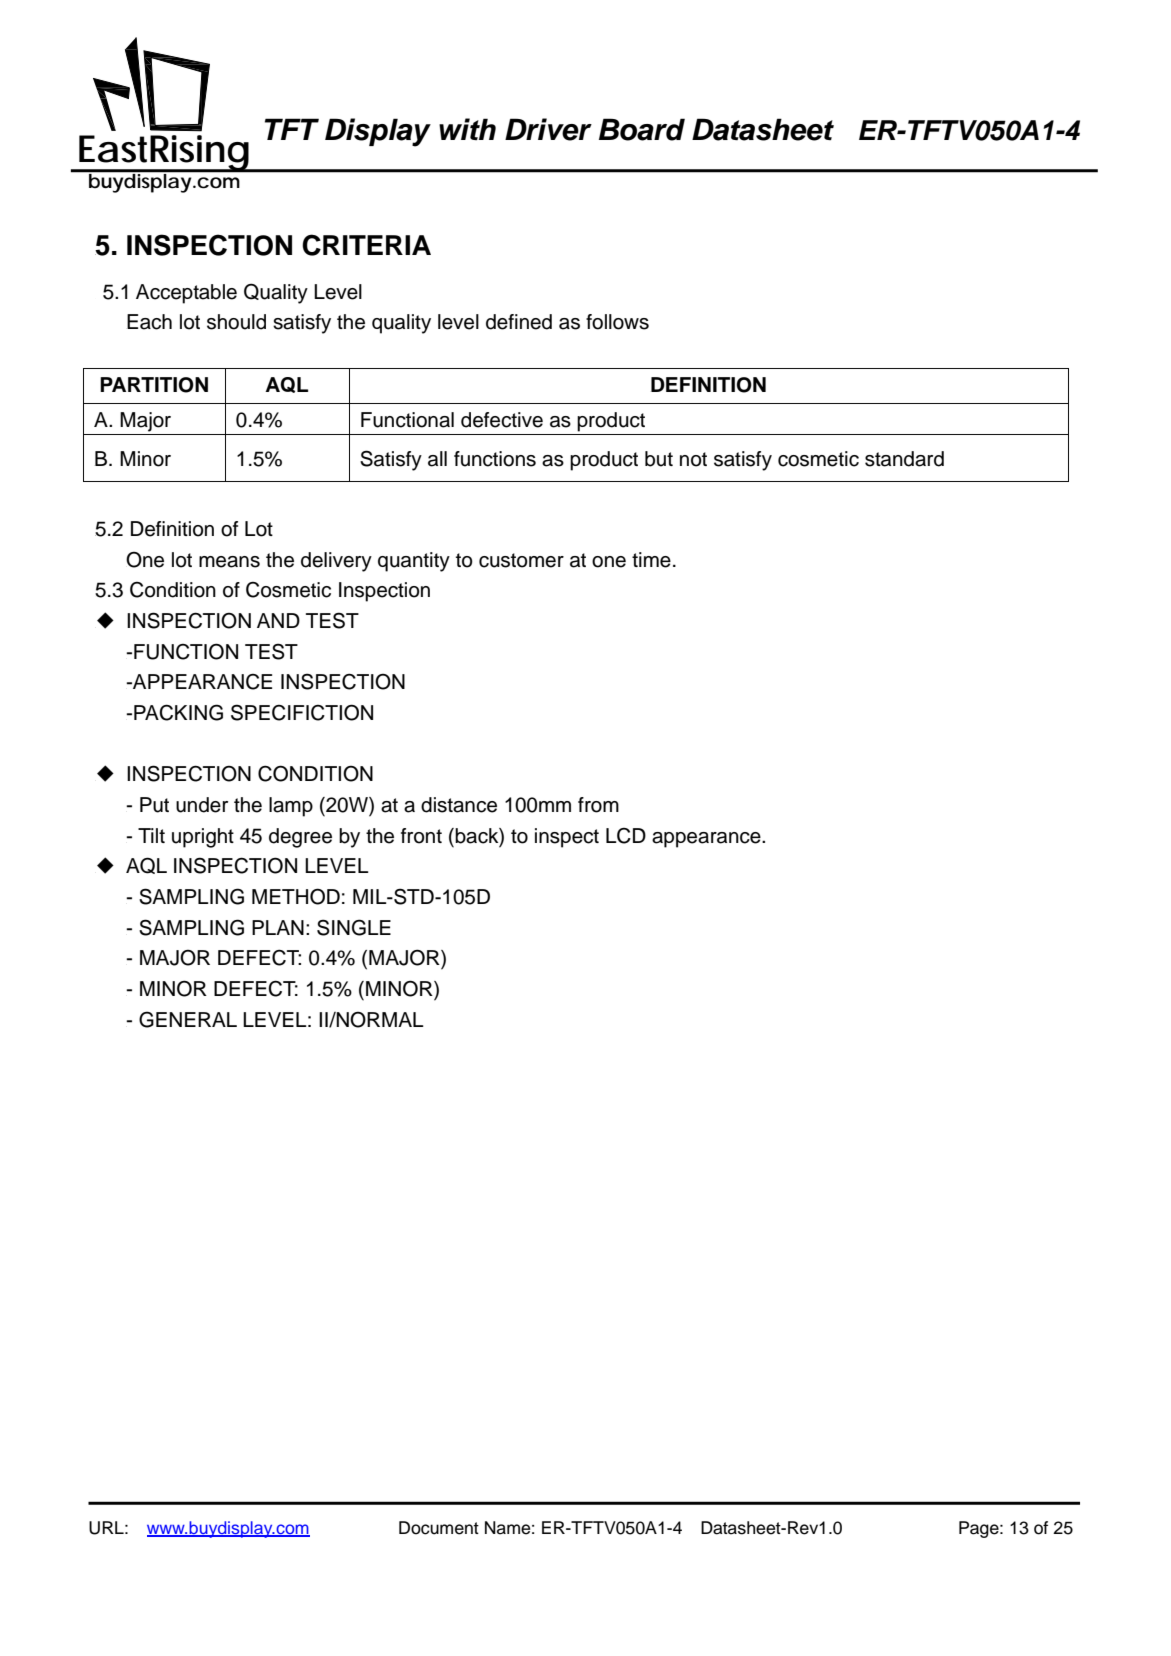 Image resolution: width=1171 pixels, height=1656 pixels. What do you see at coordinates (354, 927) in the image?
I see `SINGLE` at bounding box center [354, 927].
